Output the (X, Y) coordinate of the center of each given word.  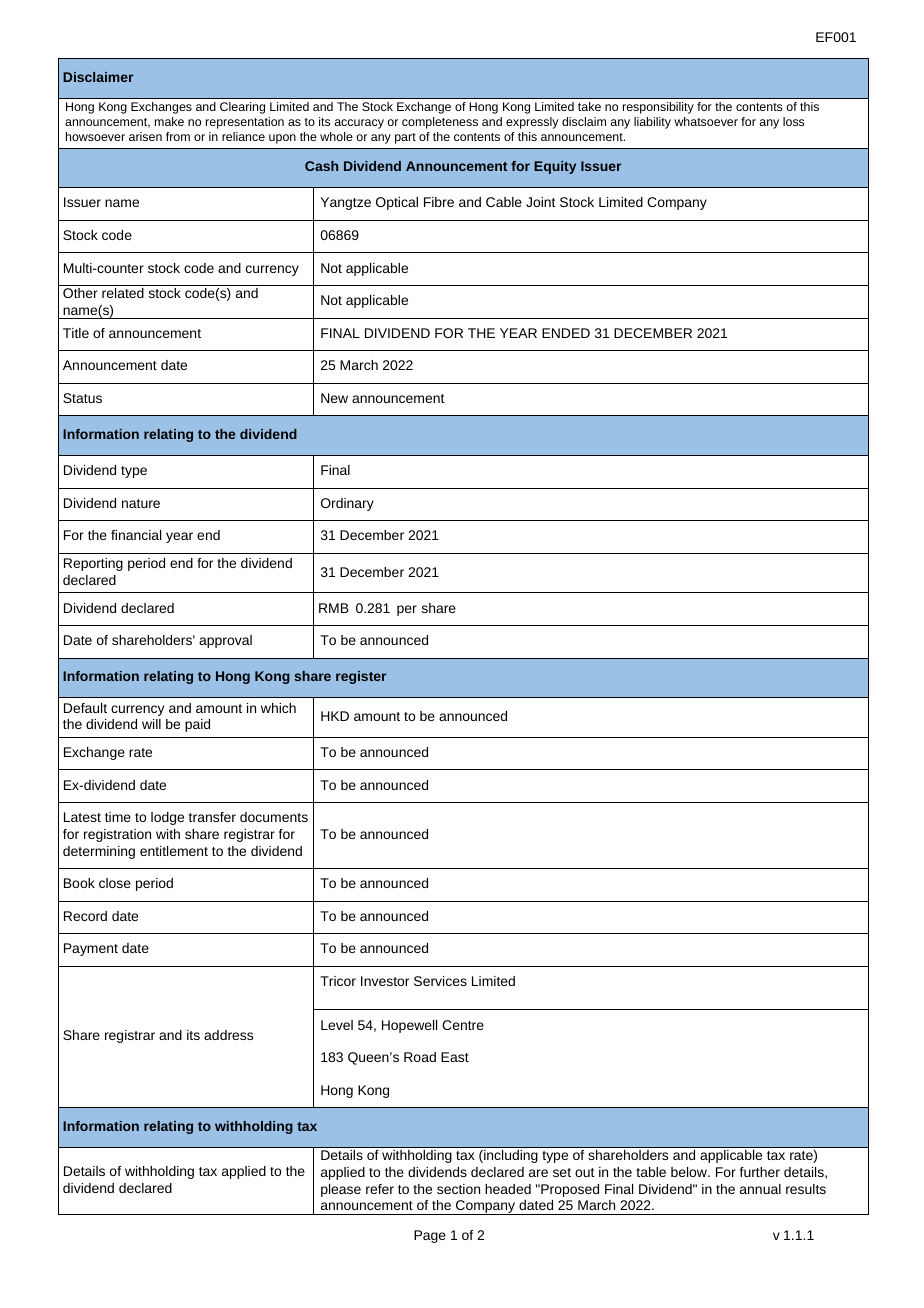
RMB (334, 608)
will (151, 724)
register (361, 677)
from (178, 136)
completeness (440, 123)
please (341, 1190)
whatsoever (706, 121)
